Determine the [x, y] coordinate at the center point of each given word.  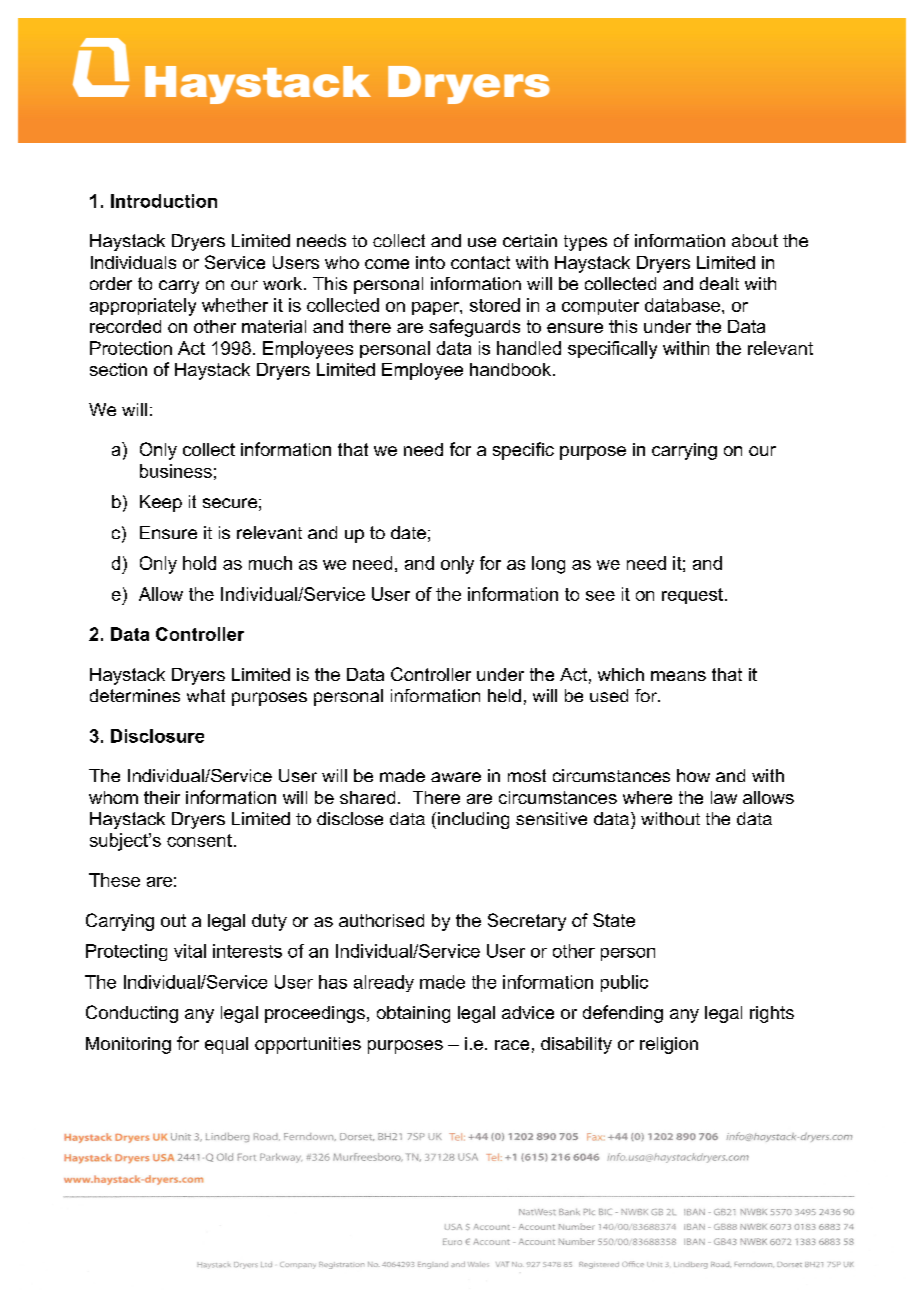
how [693, 775]
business [176, 471]
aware [456, 777]
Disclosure [157, 736]
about [755, 240]
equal [226, 1045]
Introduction [164, 201]
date [408, 532]
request [692, 596]
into [430, 262]
